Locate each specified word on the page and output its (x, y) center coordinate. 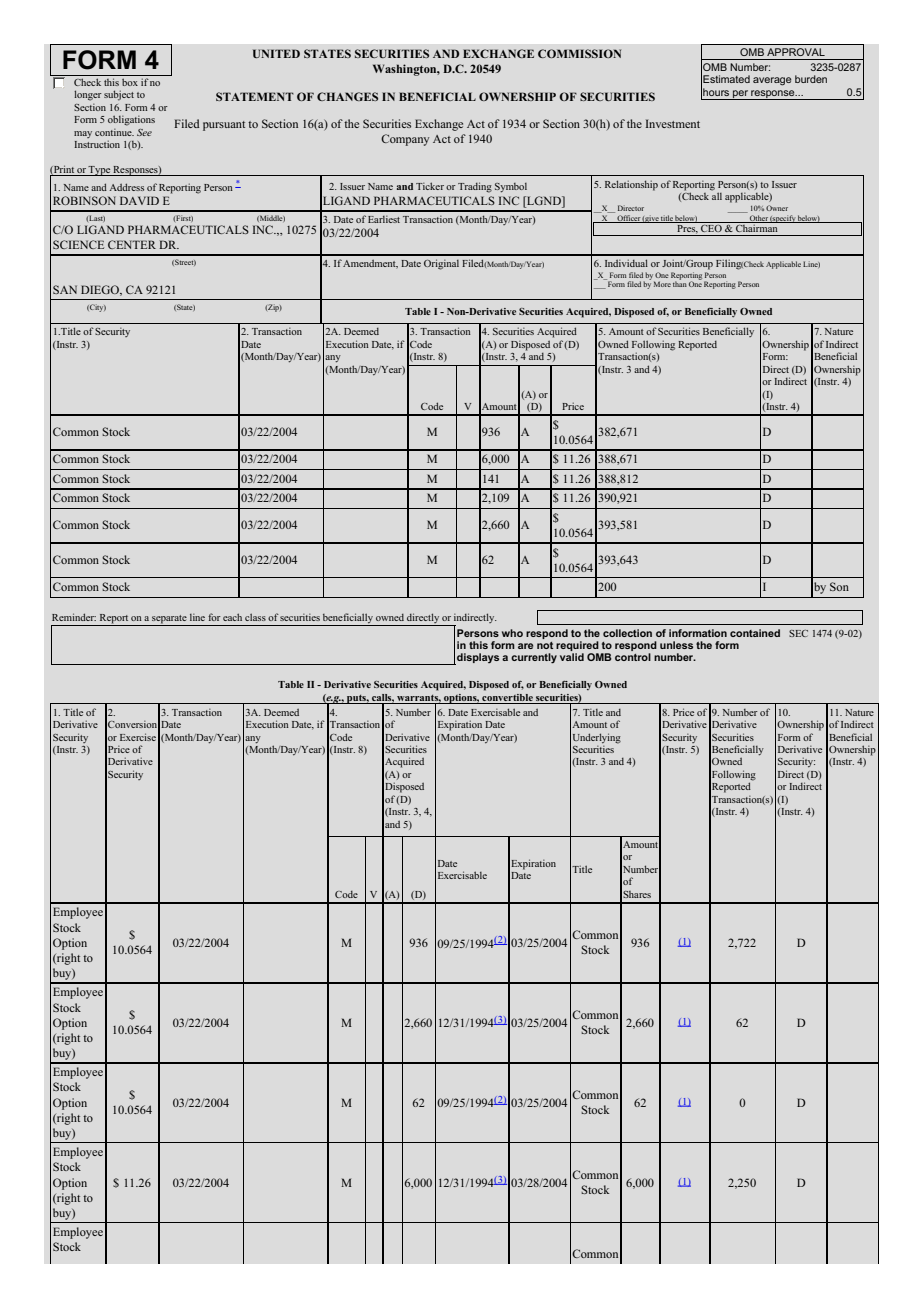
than (680, 283)
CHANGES (347, 96)
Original (441, 264)
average (772, 81)
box (130, 82)
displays (477, 659)
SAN (65, 289)
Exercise (138, 737)
